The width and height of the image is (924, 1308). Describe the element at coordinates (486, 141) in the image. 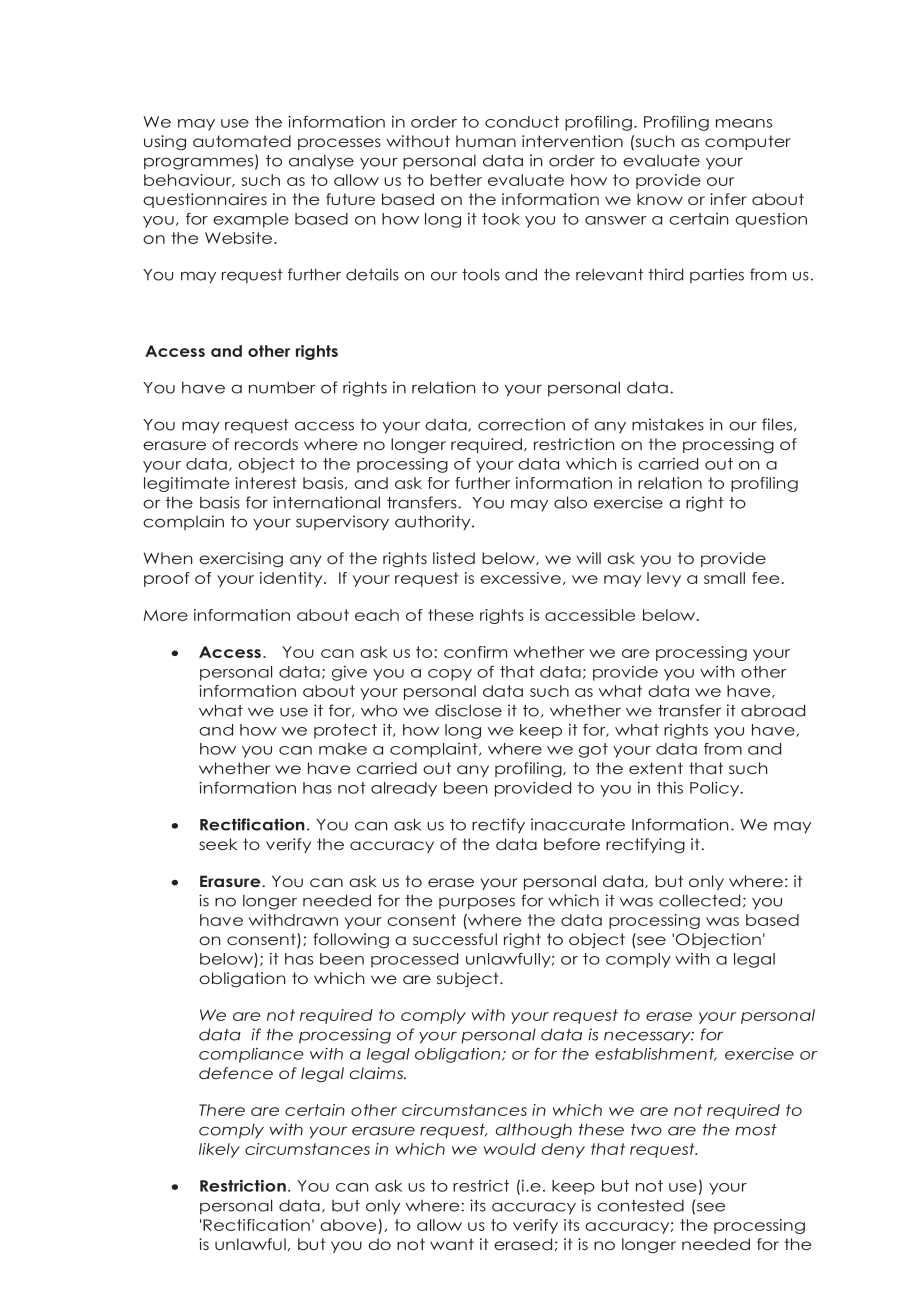

I see `human` at that location.
